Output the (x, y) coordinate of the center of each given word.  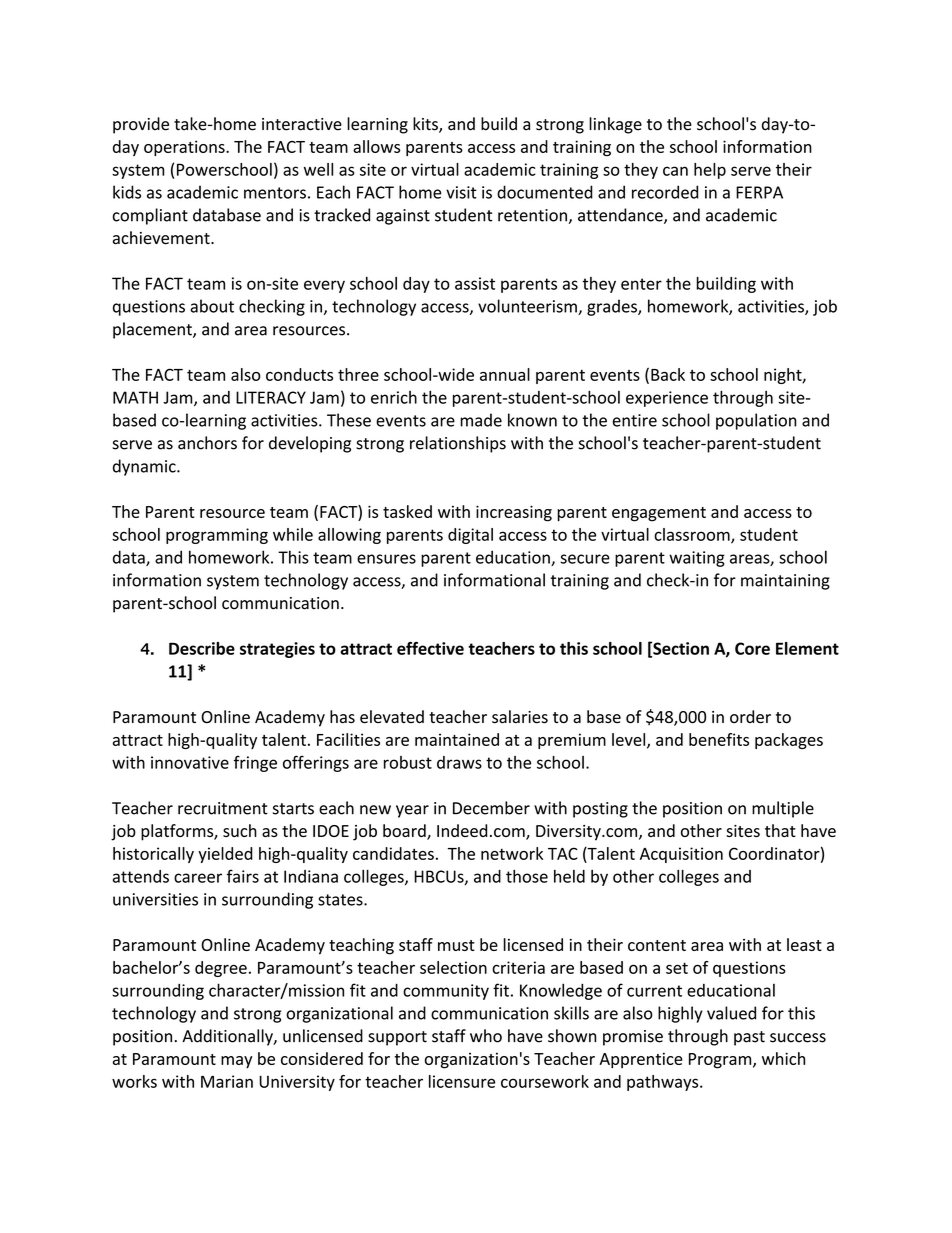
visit (461, 192)
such (240, 830)
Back (668, 374)
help (710, 171)
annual (505, 374)
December (491, 808)
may (236, 1062)
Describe (202, 648)
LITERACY (271, 397)
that (780, 830)
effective (430, 648)
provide (141, 125)
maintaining (785, 582)
